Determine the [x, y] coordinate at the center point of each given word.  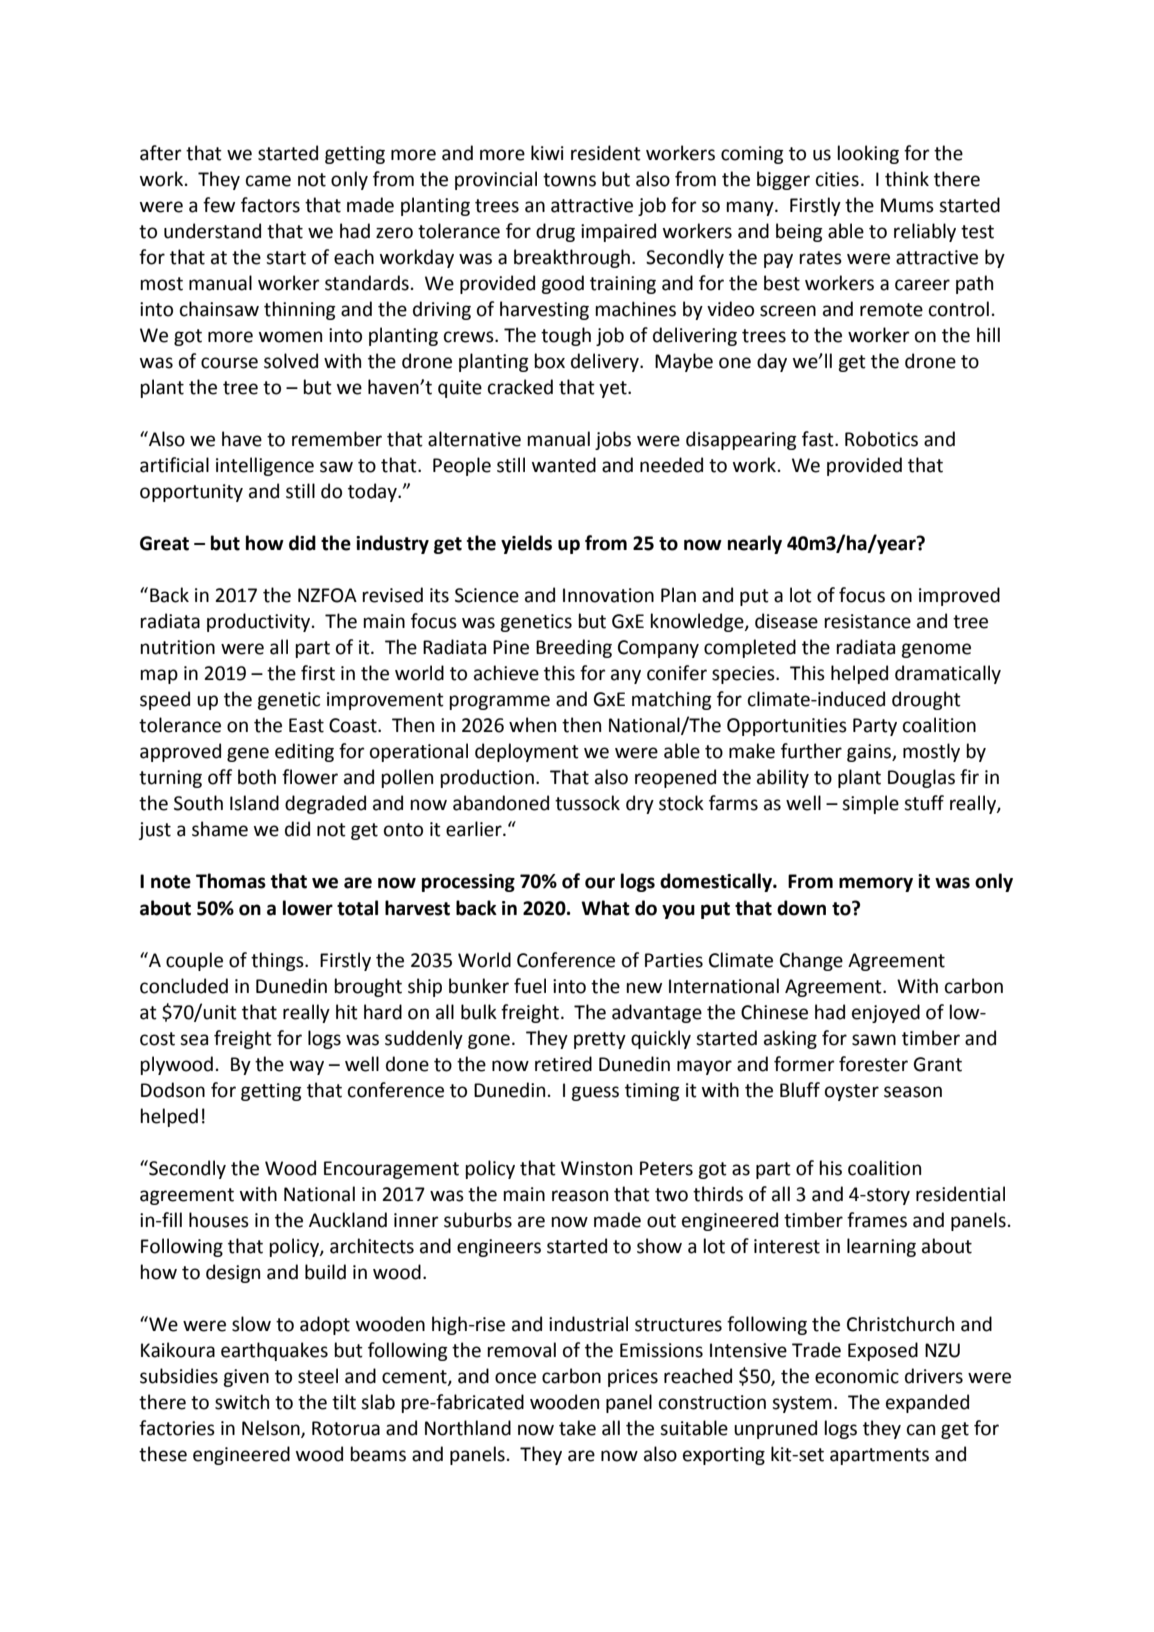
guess [595, 1093]
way [307, 1067]
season [913, 1092]
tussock [587, 803]
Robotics [881, 439]
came [268, 181]
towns [569, 180]
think [907, 179]
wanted [564, 465]
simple [870, 804]
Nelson [272, 1429]
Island [254, 803]
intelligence [265, 466]
